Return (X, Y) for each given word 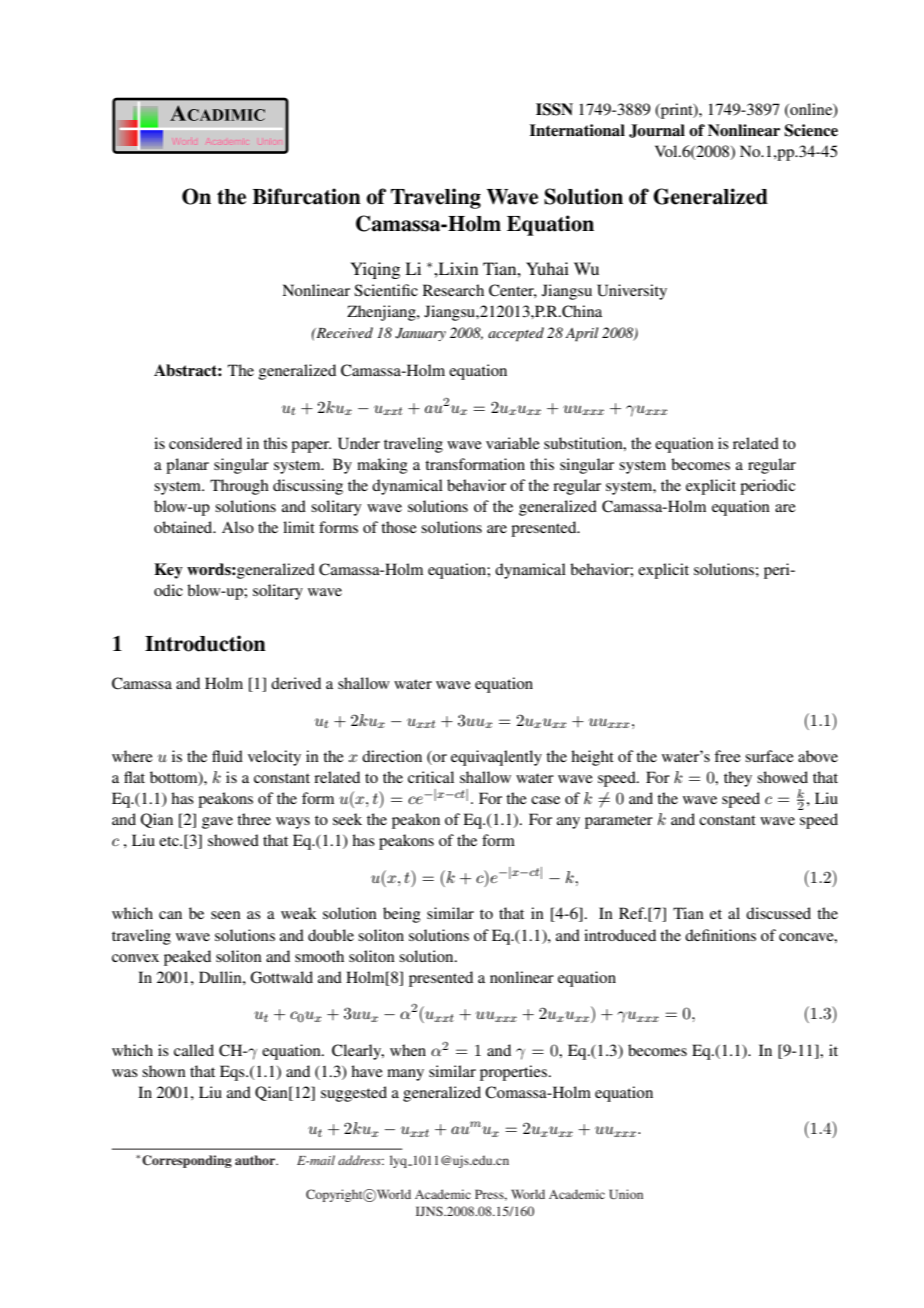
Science (811, 130)
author (256, 1160)
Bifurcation (306, 196)
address (360, 1160)
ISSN (554, 109)
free (727, 756)
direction (392, 756)
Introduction (205, 643)
